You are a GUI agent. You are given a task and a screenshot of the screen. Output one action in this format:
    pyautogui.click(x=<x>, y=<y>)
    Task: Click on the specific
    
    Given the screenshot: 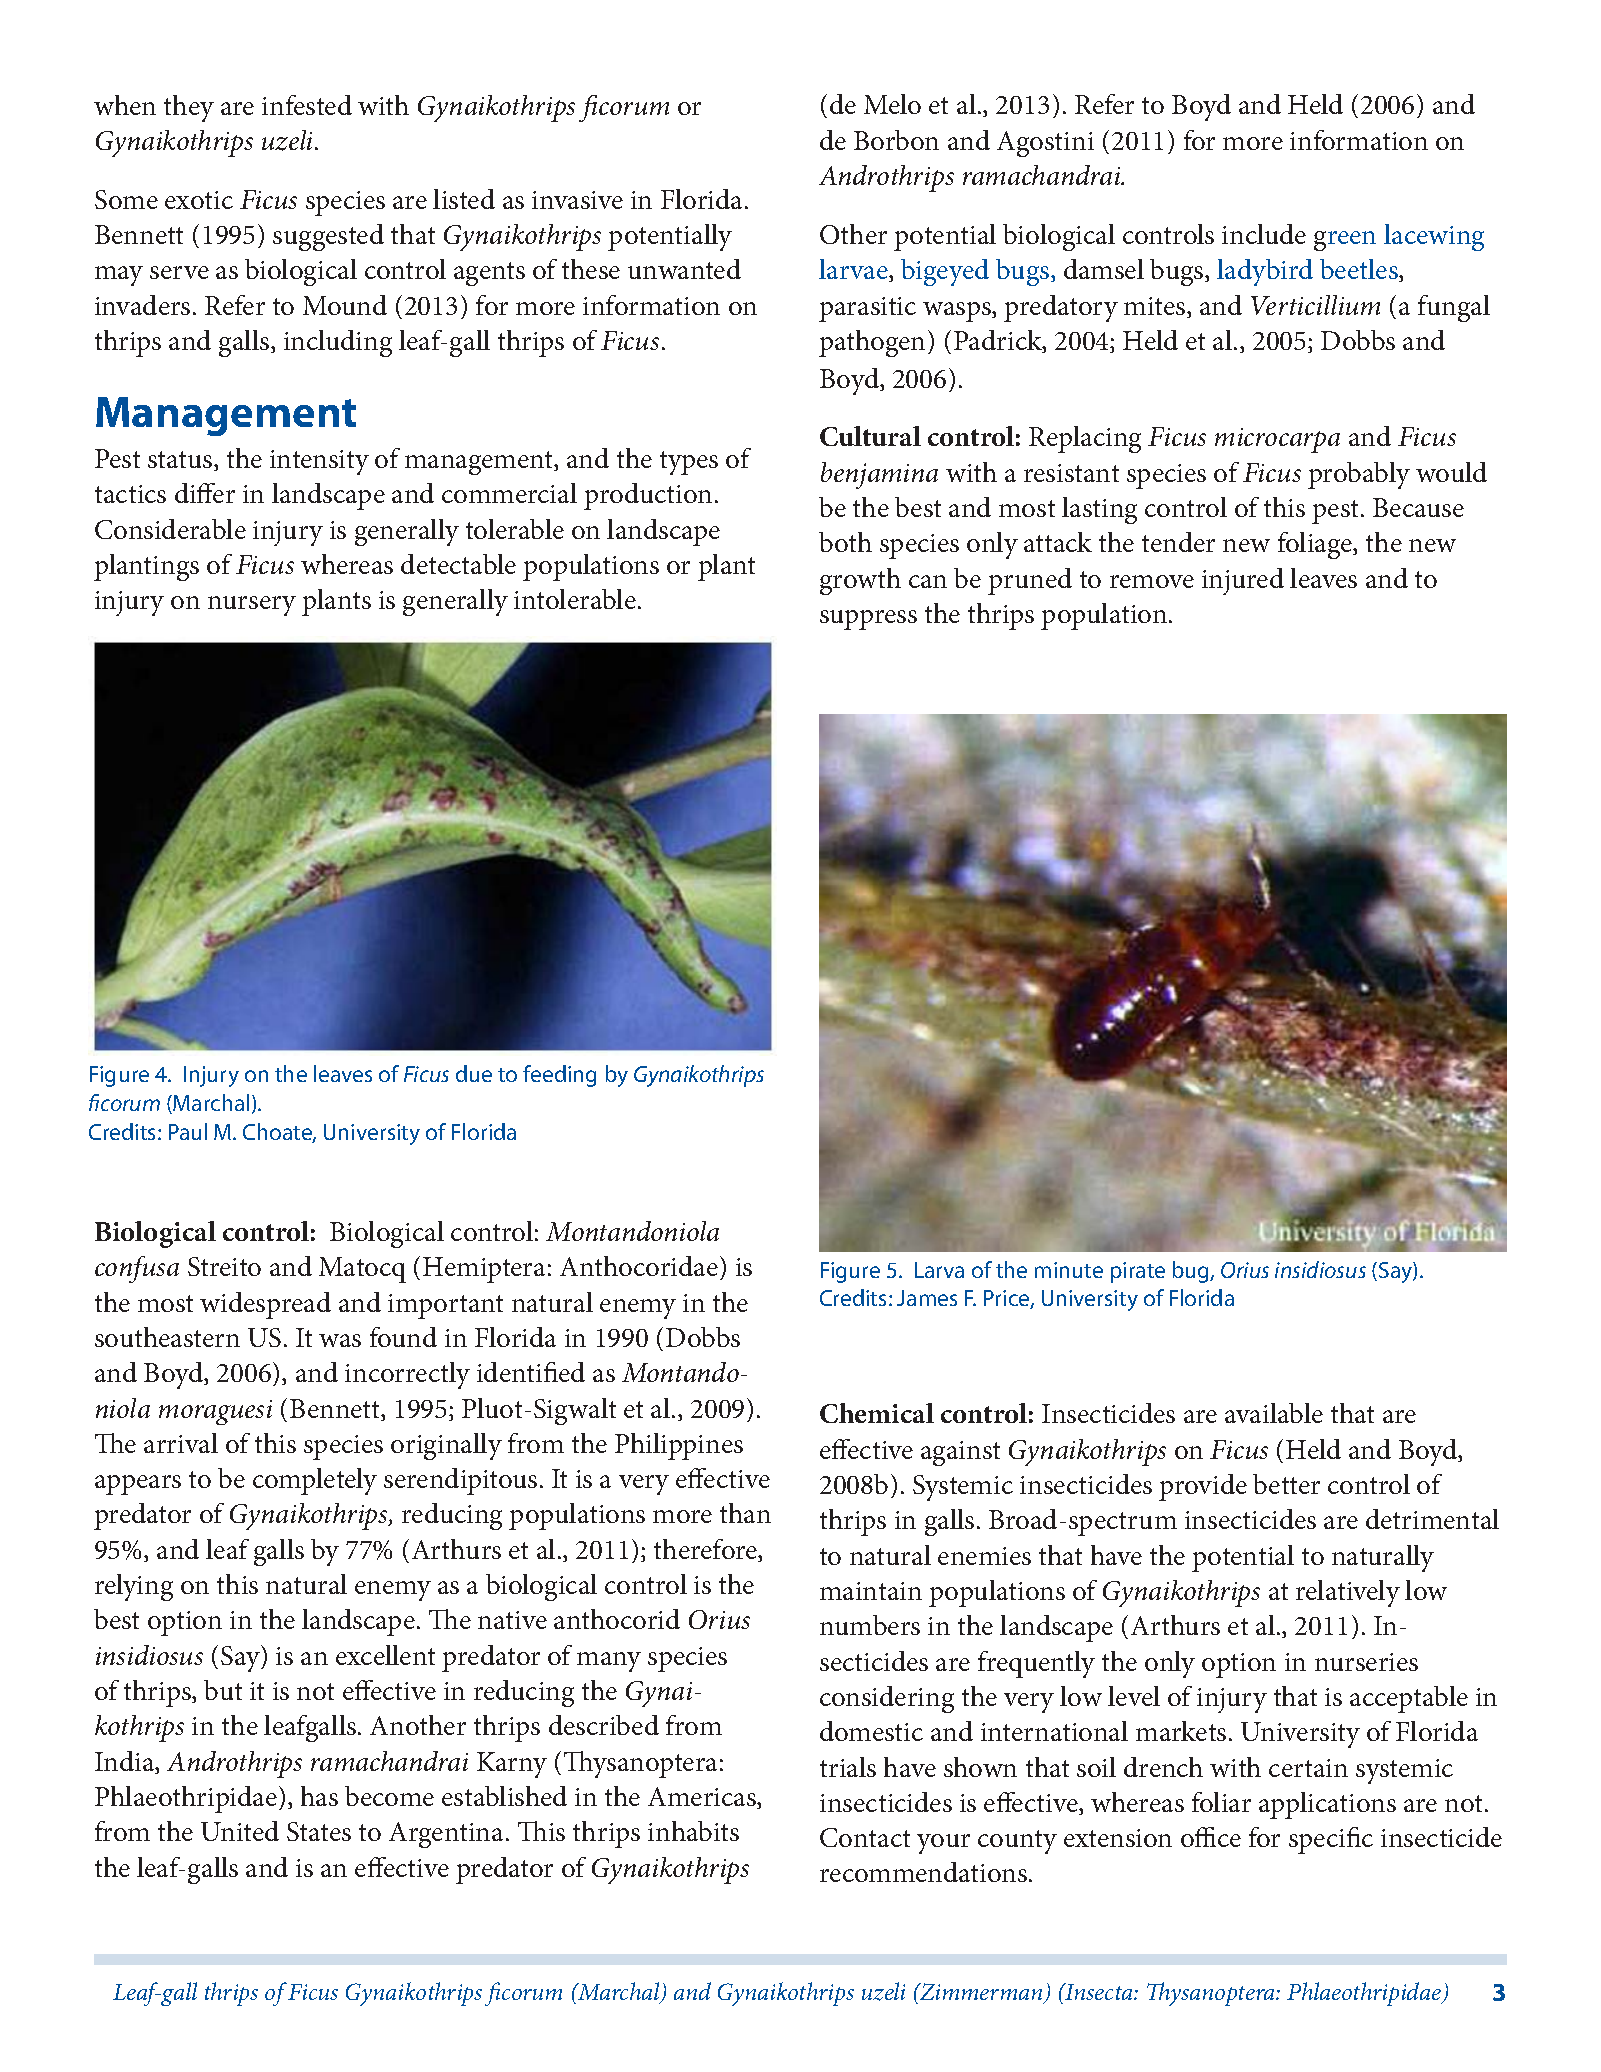 What is the action you would take?
    pyautogui.click(x=1331, y=1840)
